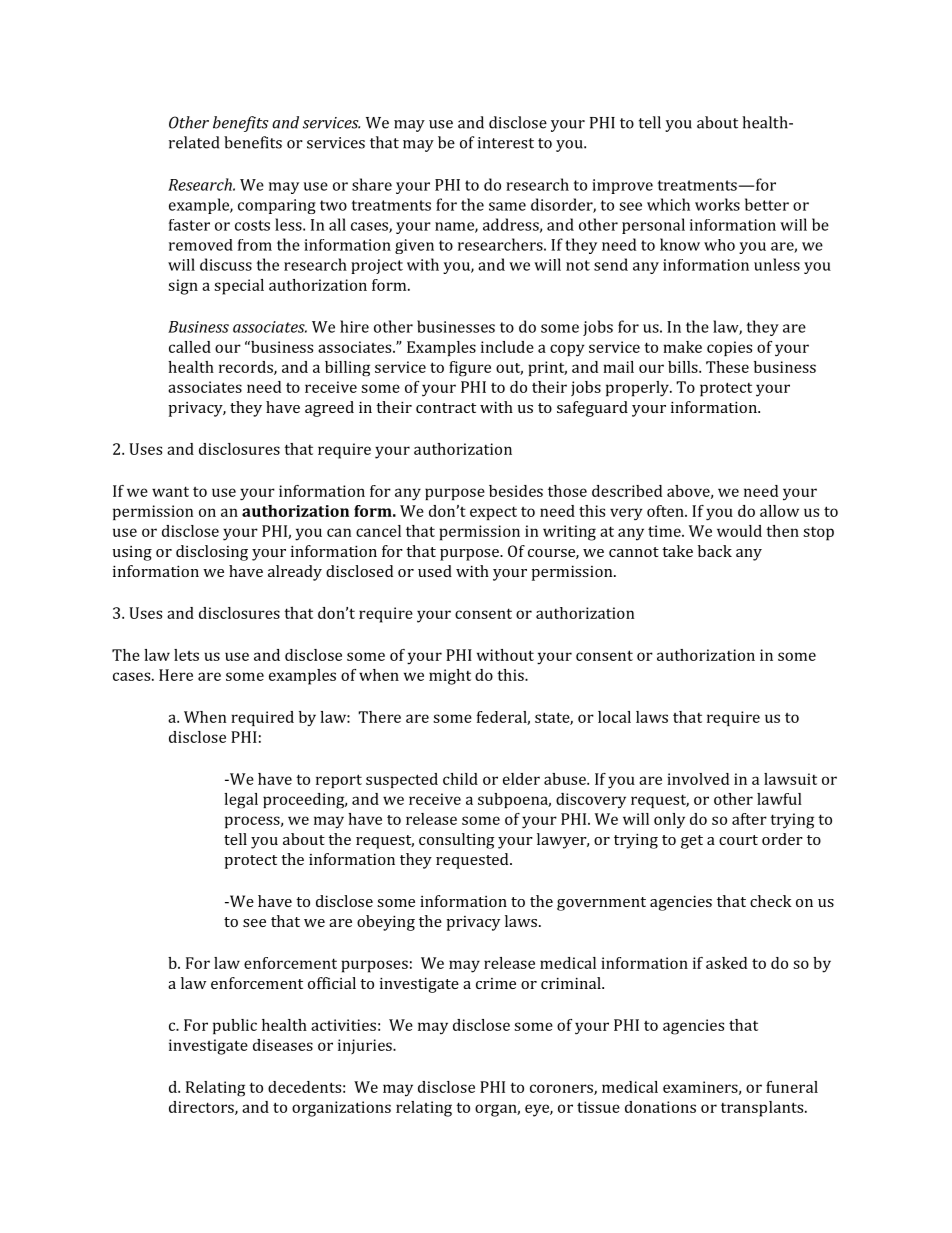 The image size is (952, 1233). Describe the element at coordinates (202, 1108) in the screenshot. I see `directors` at that location.
